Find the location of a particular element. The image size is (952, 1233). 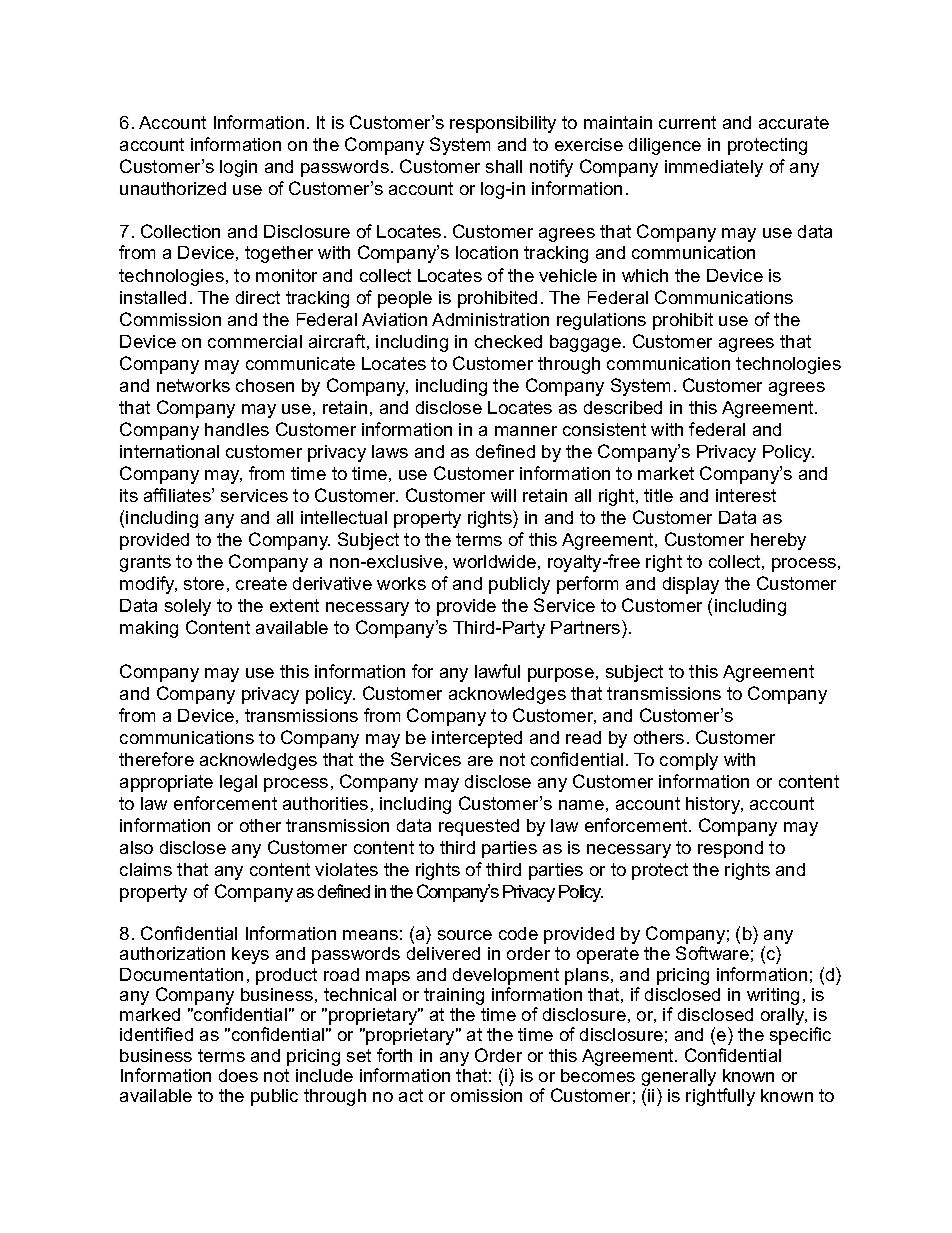

generally is located at coordinates (679, 1079).
